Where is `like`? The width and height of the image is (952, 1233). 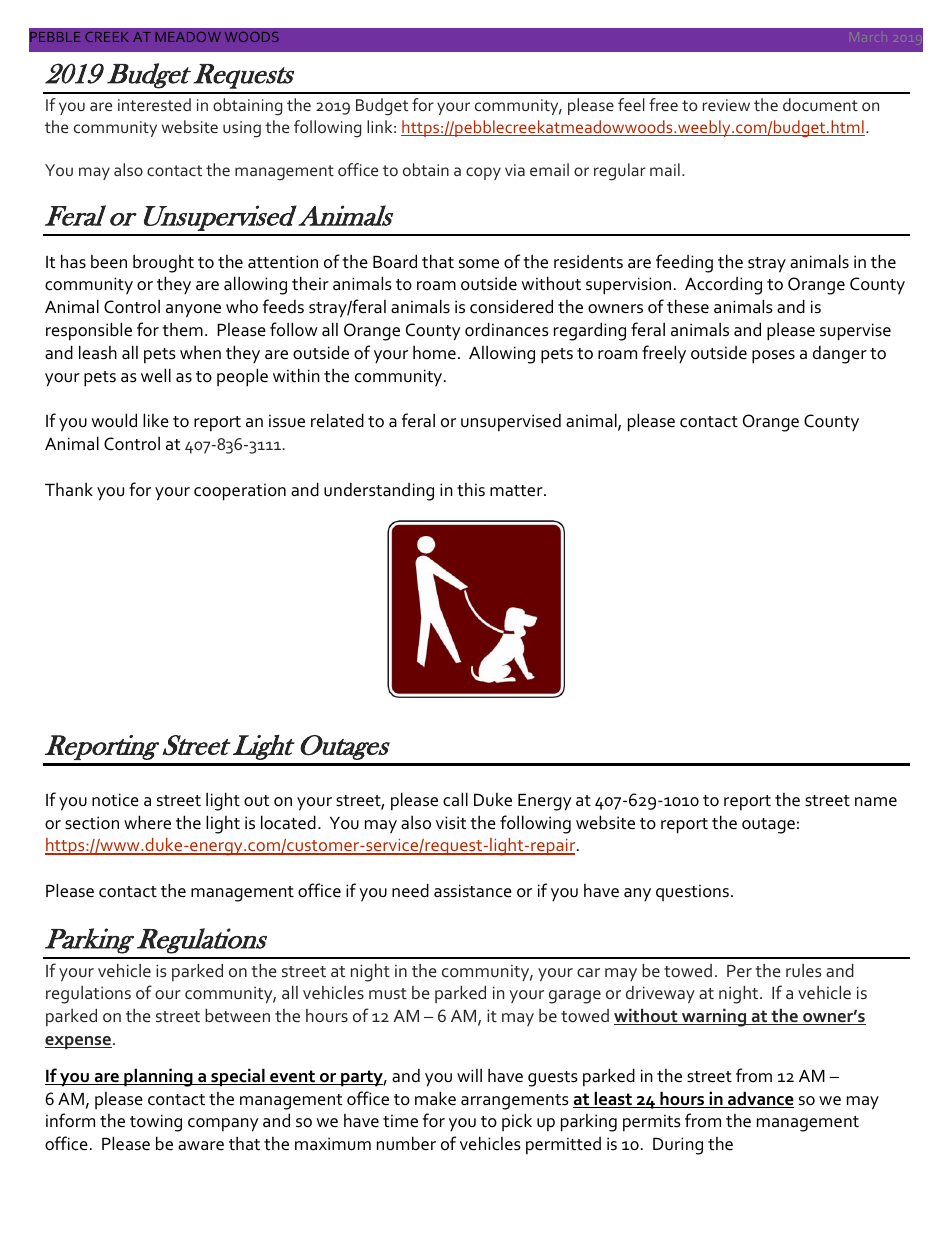
like is located at coordinates (156, 420).
